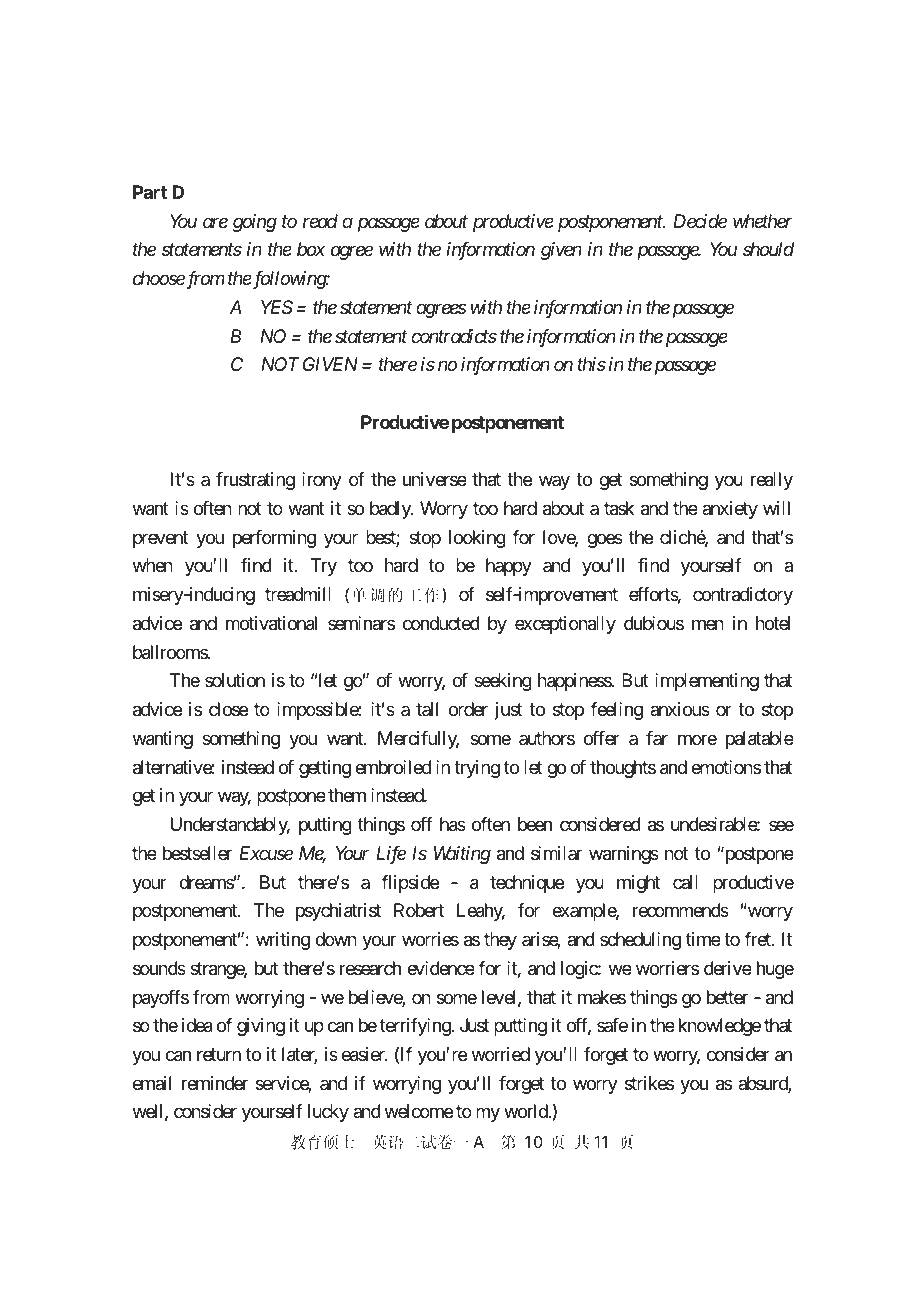 The image size is (924, 1308). What do you see at coordinates (255, 481) in the page?
I see `frustrating` at bounding box center [255, 481].
